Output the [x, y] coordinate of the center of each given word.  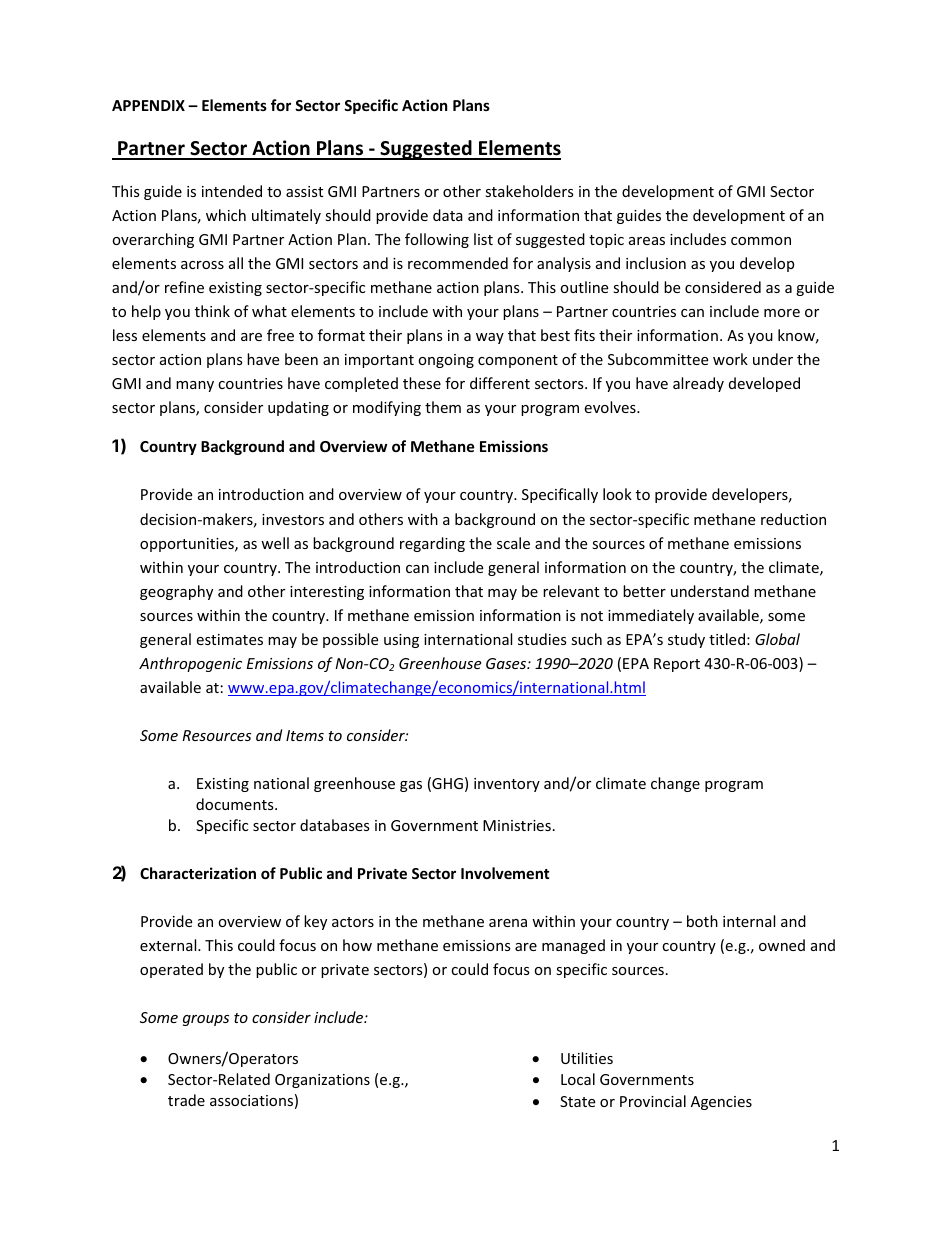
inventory [507, 785]
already [698, 384]
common [761, 241]
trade [186, 1100]
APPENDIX [148, 105]
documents [236, 804]
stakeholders [529, 191]
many [195, 386]
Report [677, 665]
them [443, 407]
